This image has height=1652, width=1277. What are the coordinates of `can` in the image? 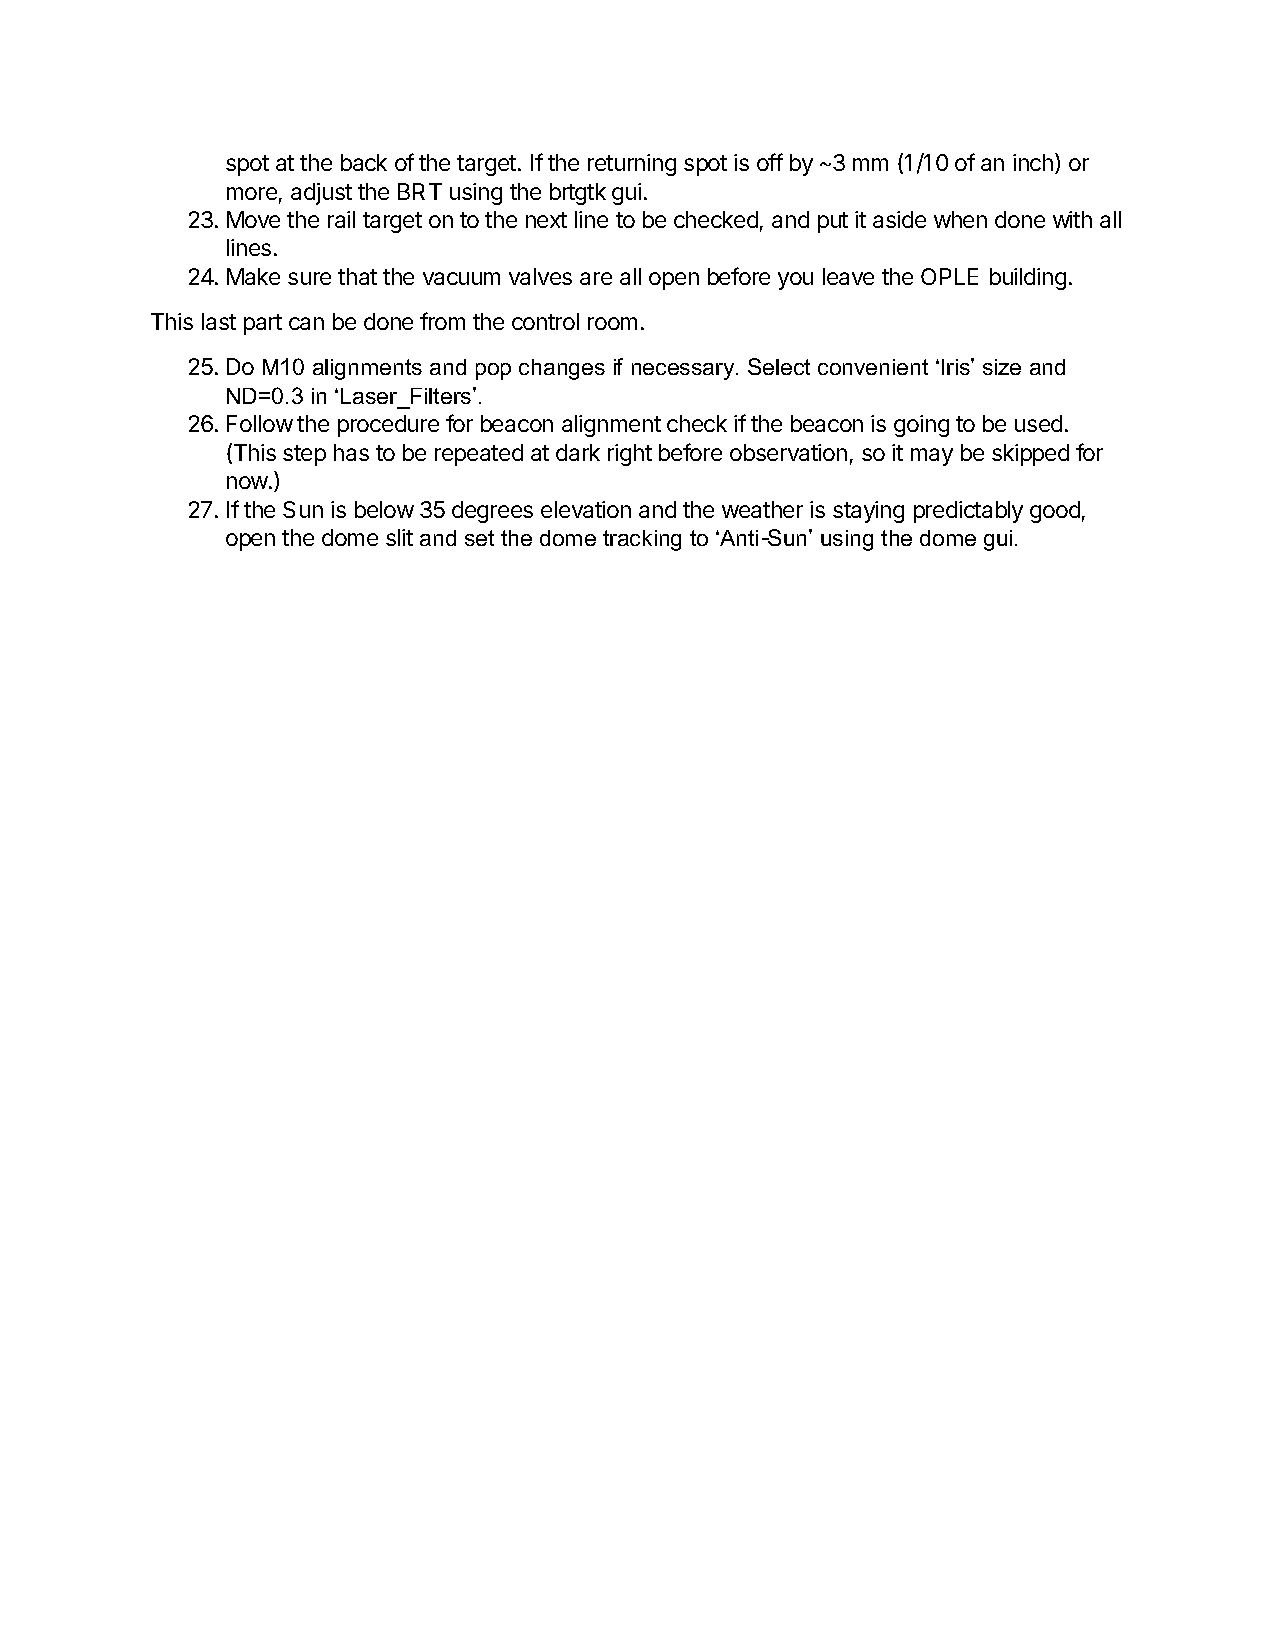 It's located at (306, 323).
